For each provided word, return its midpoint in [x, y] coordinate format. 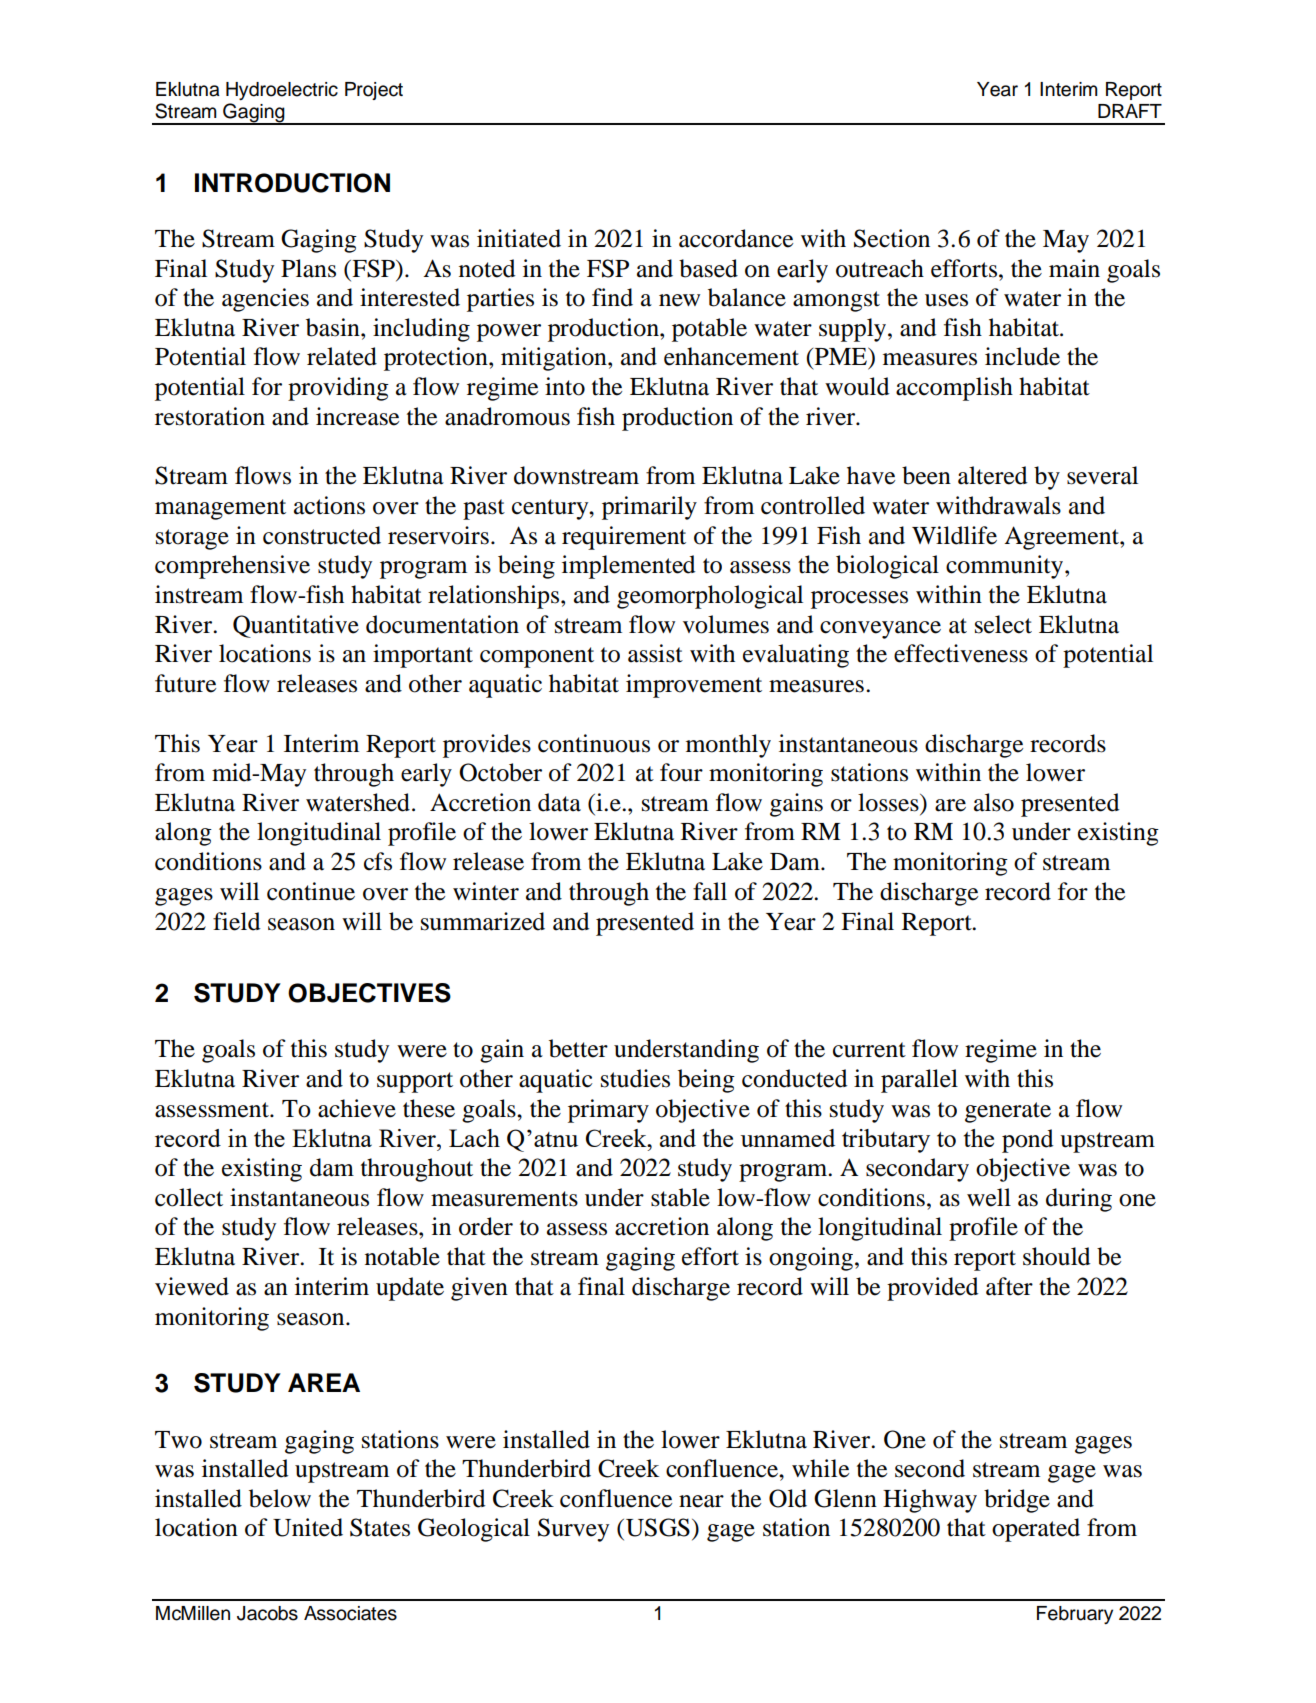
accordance [736, 238]
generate [1008, 1112]
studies [635, 1078]
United [308, 1527]
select [1003, 624]
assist [655, 653]
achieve [357, 1108]
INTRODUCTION [292, 183]
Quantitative [296, 626]
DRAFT [1130, 111]
